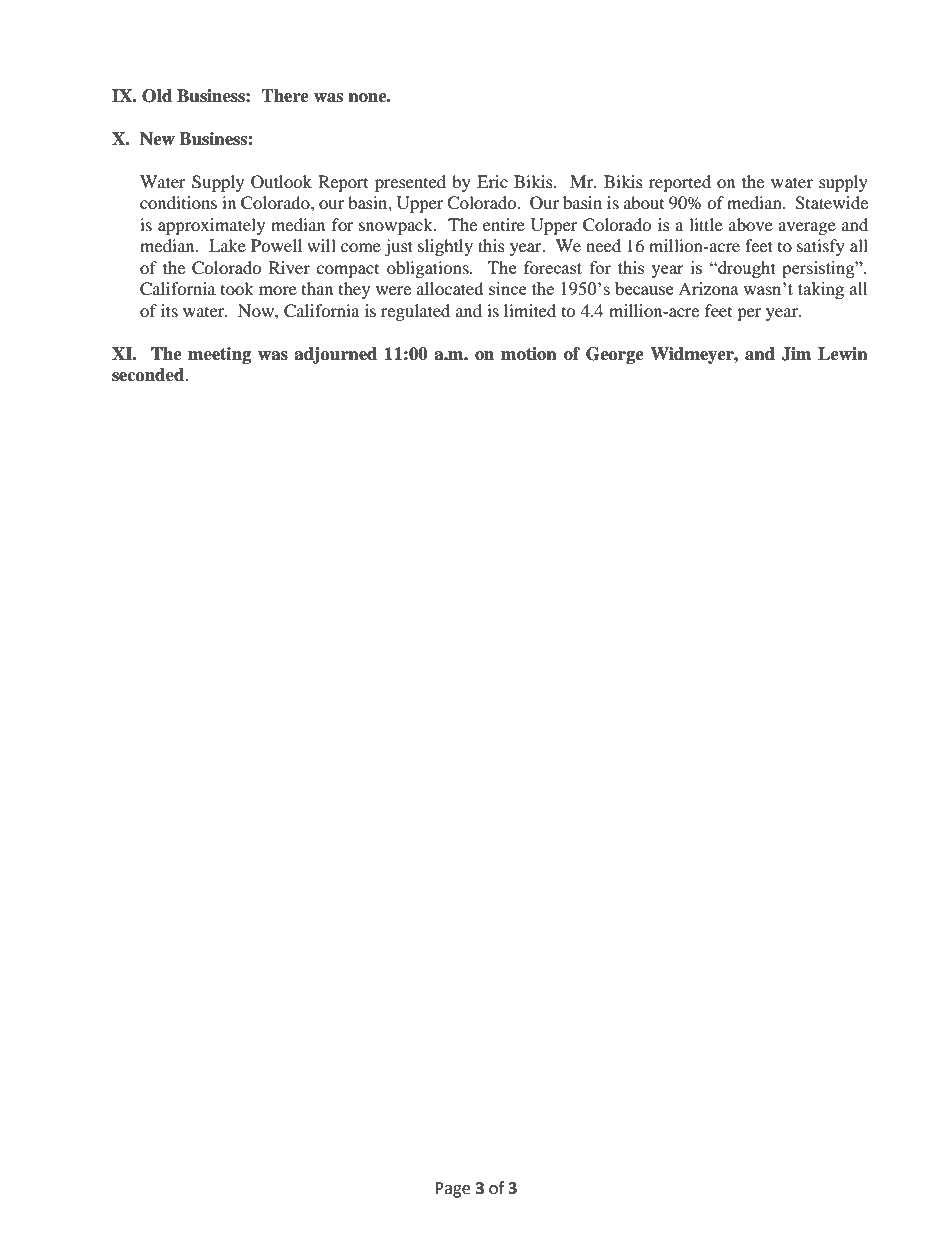 The height and width of the screenshot is (1233, 952). Describe the element at coordinates (821, 290) in the screenshot. I see `taking` at that location.
